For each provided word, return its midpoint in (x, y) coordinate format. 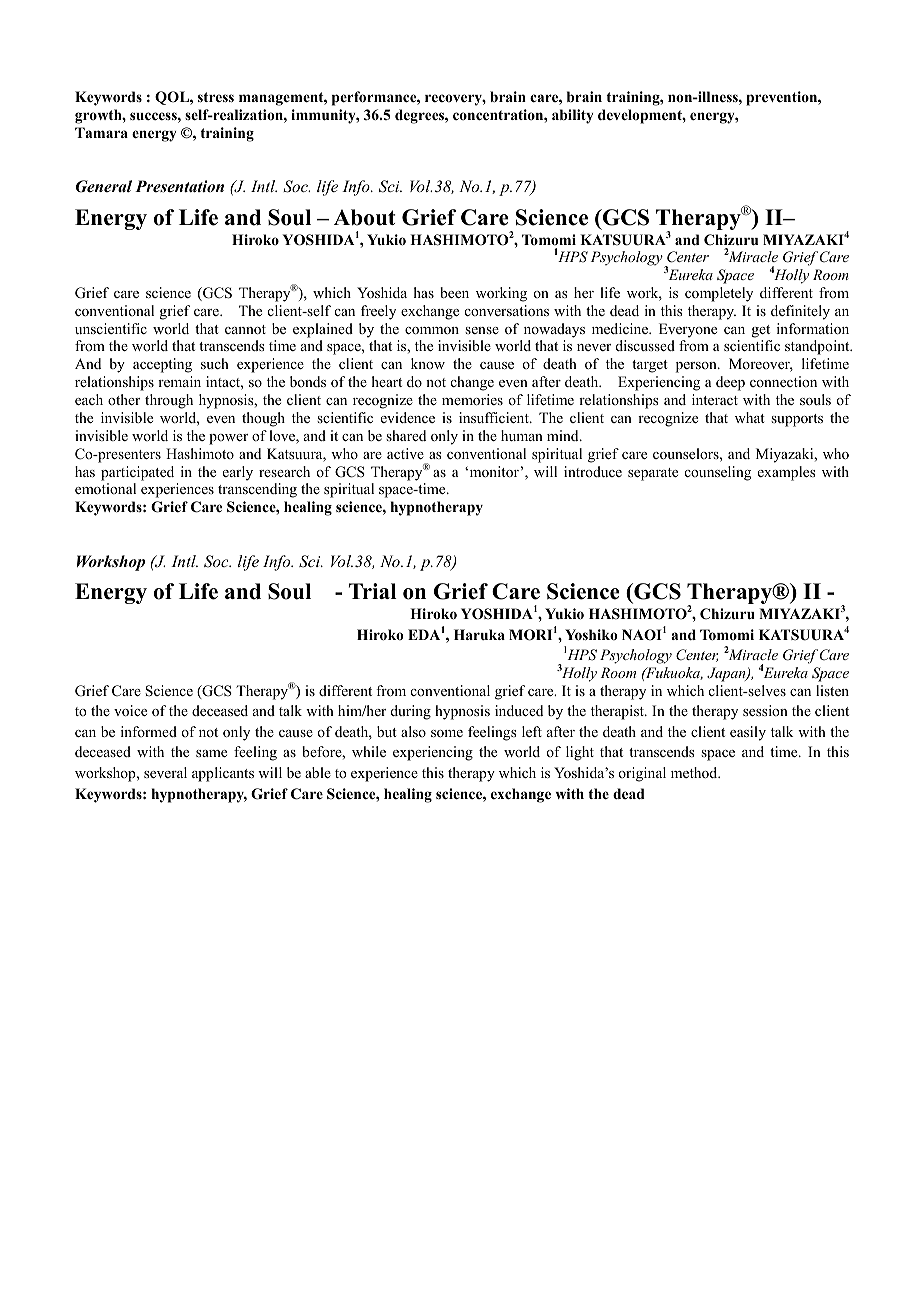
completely (719, 294)
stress (216, 97)
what (750, 417)
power (228, 439)
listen (832, 690)
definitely (800, 312)
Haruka (479, 634)
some (447, 733)
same (211, 753)
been (454, 292)
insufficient (495, 417)
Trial (373, 591)
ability (573, 116)
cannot (245, 330)
